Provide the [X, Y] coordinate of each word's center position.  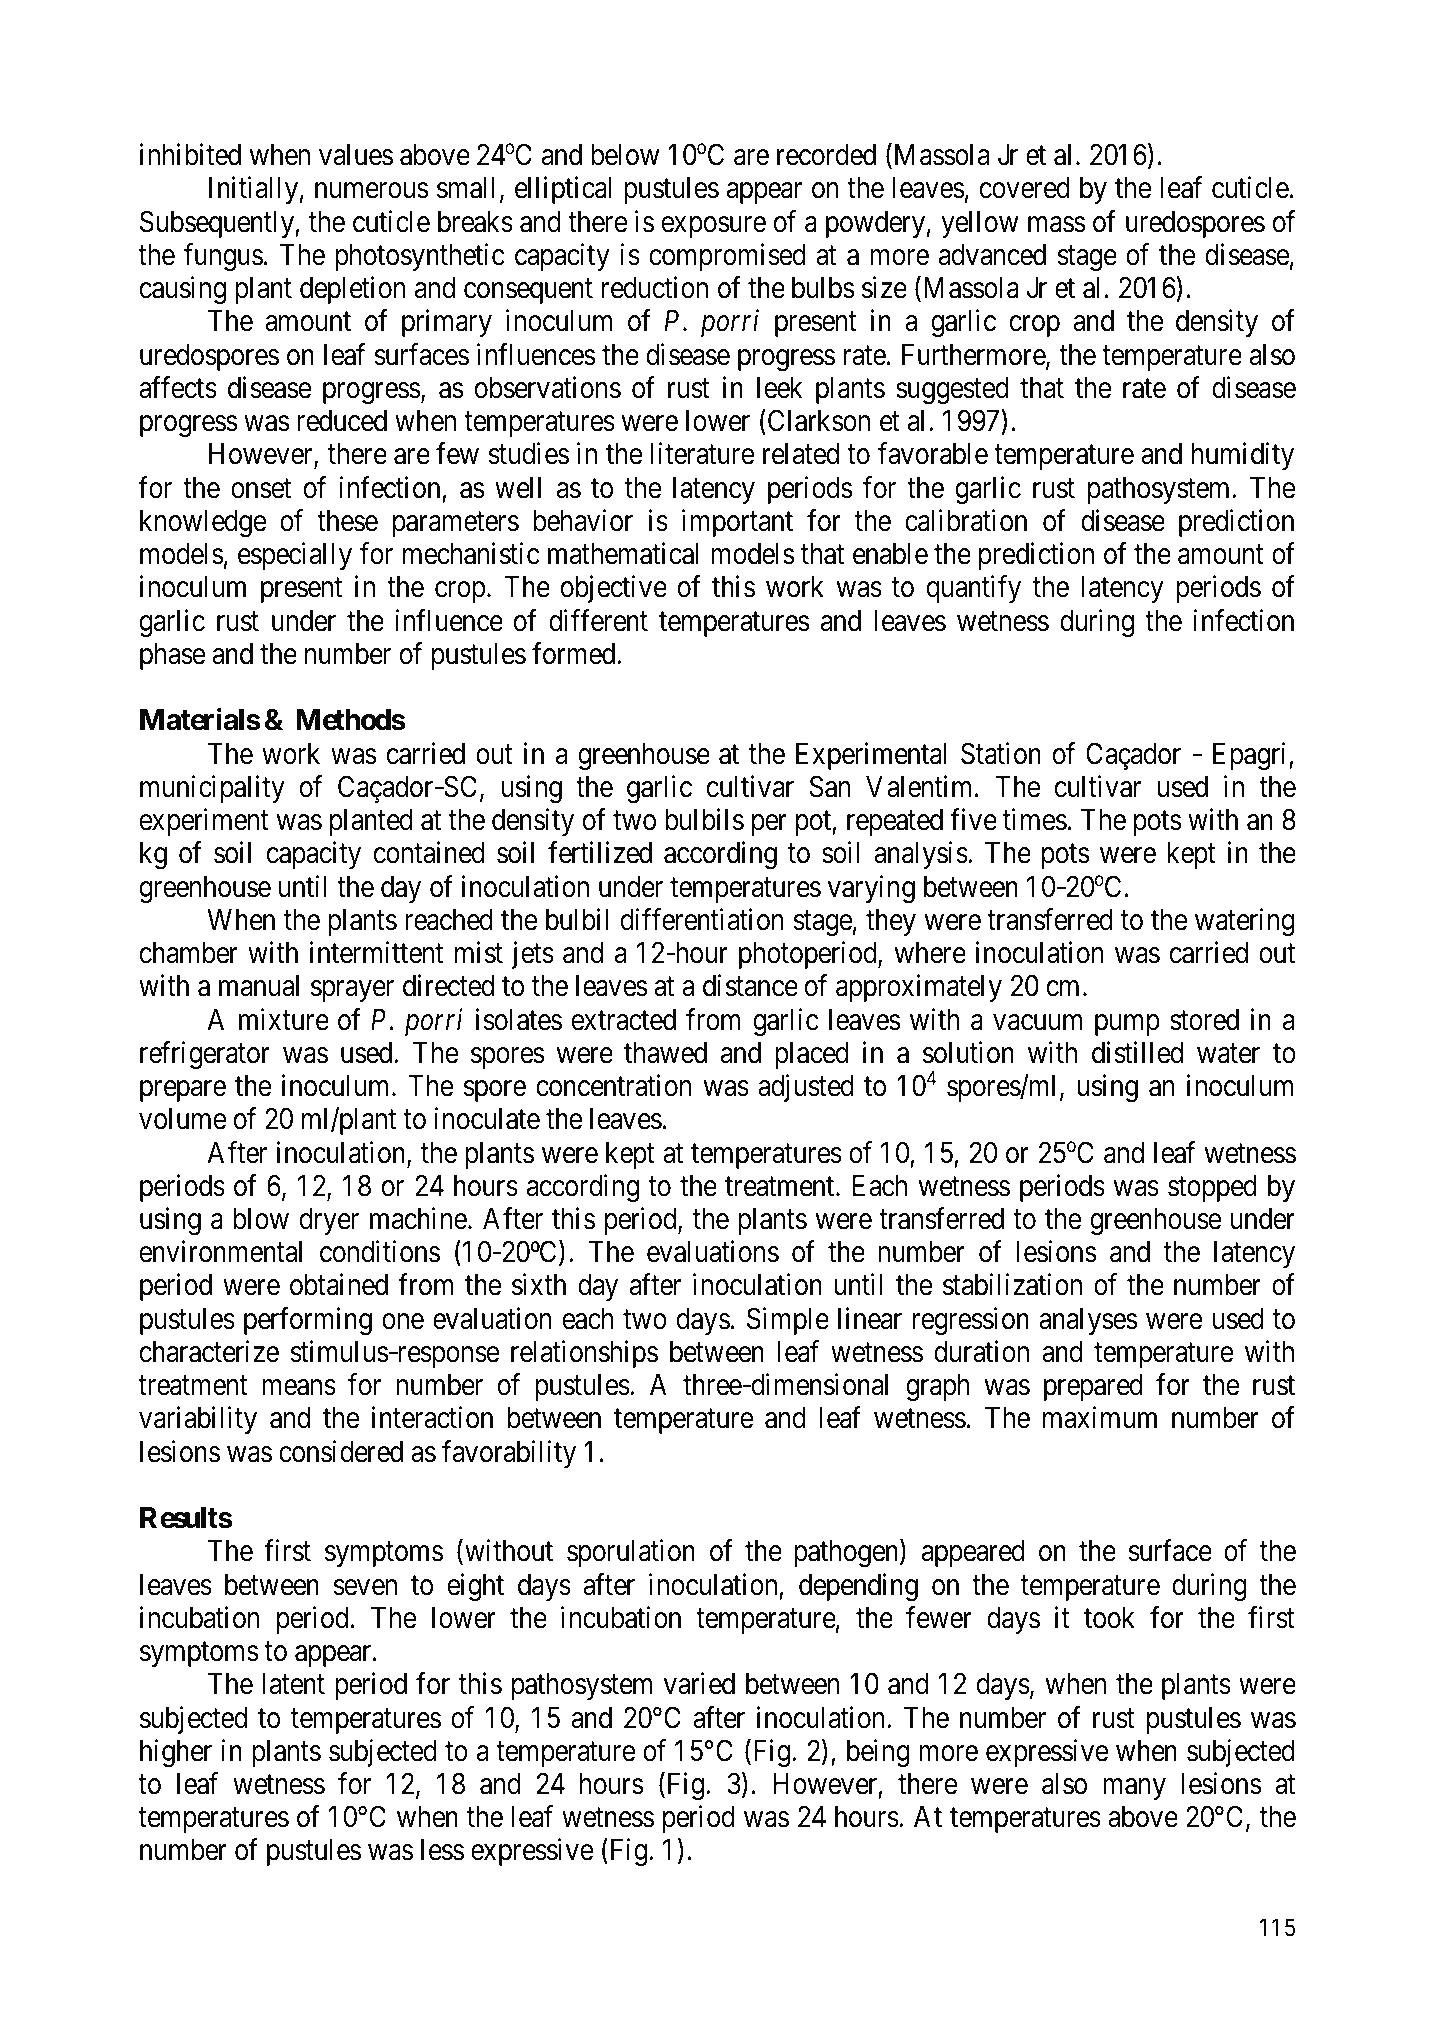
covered [1025, 188]
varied [699, 1684]
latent [293, 1684]
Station [1001, 753]
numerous [372, 191]
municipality [212, 789]
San [830, 786]
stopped [1212, 1188]
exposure [714, 227]
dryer [329, 1221]
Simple [788, 1321]
